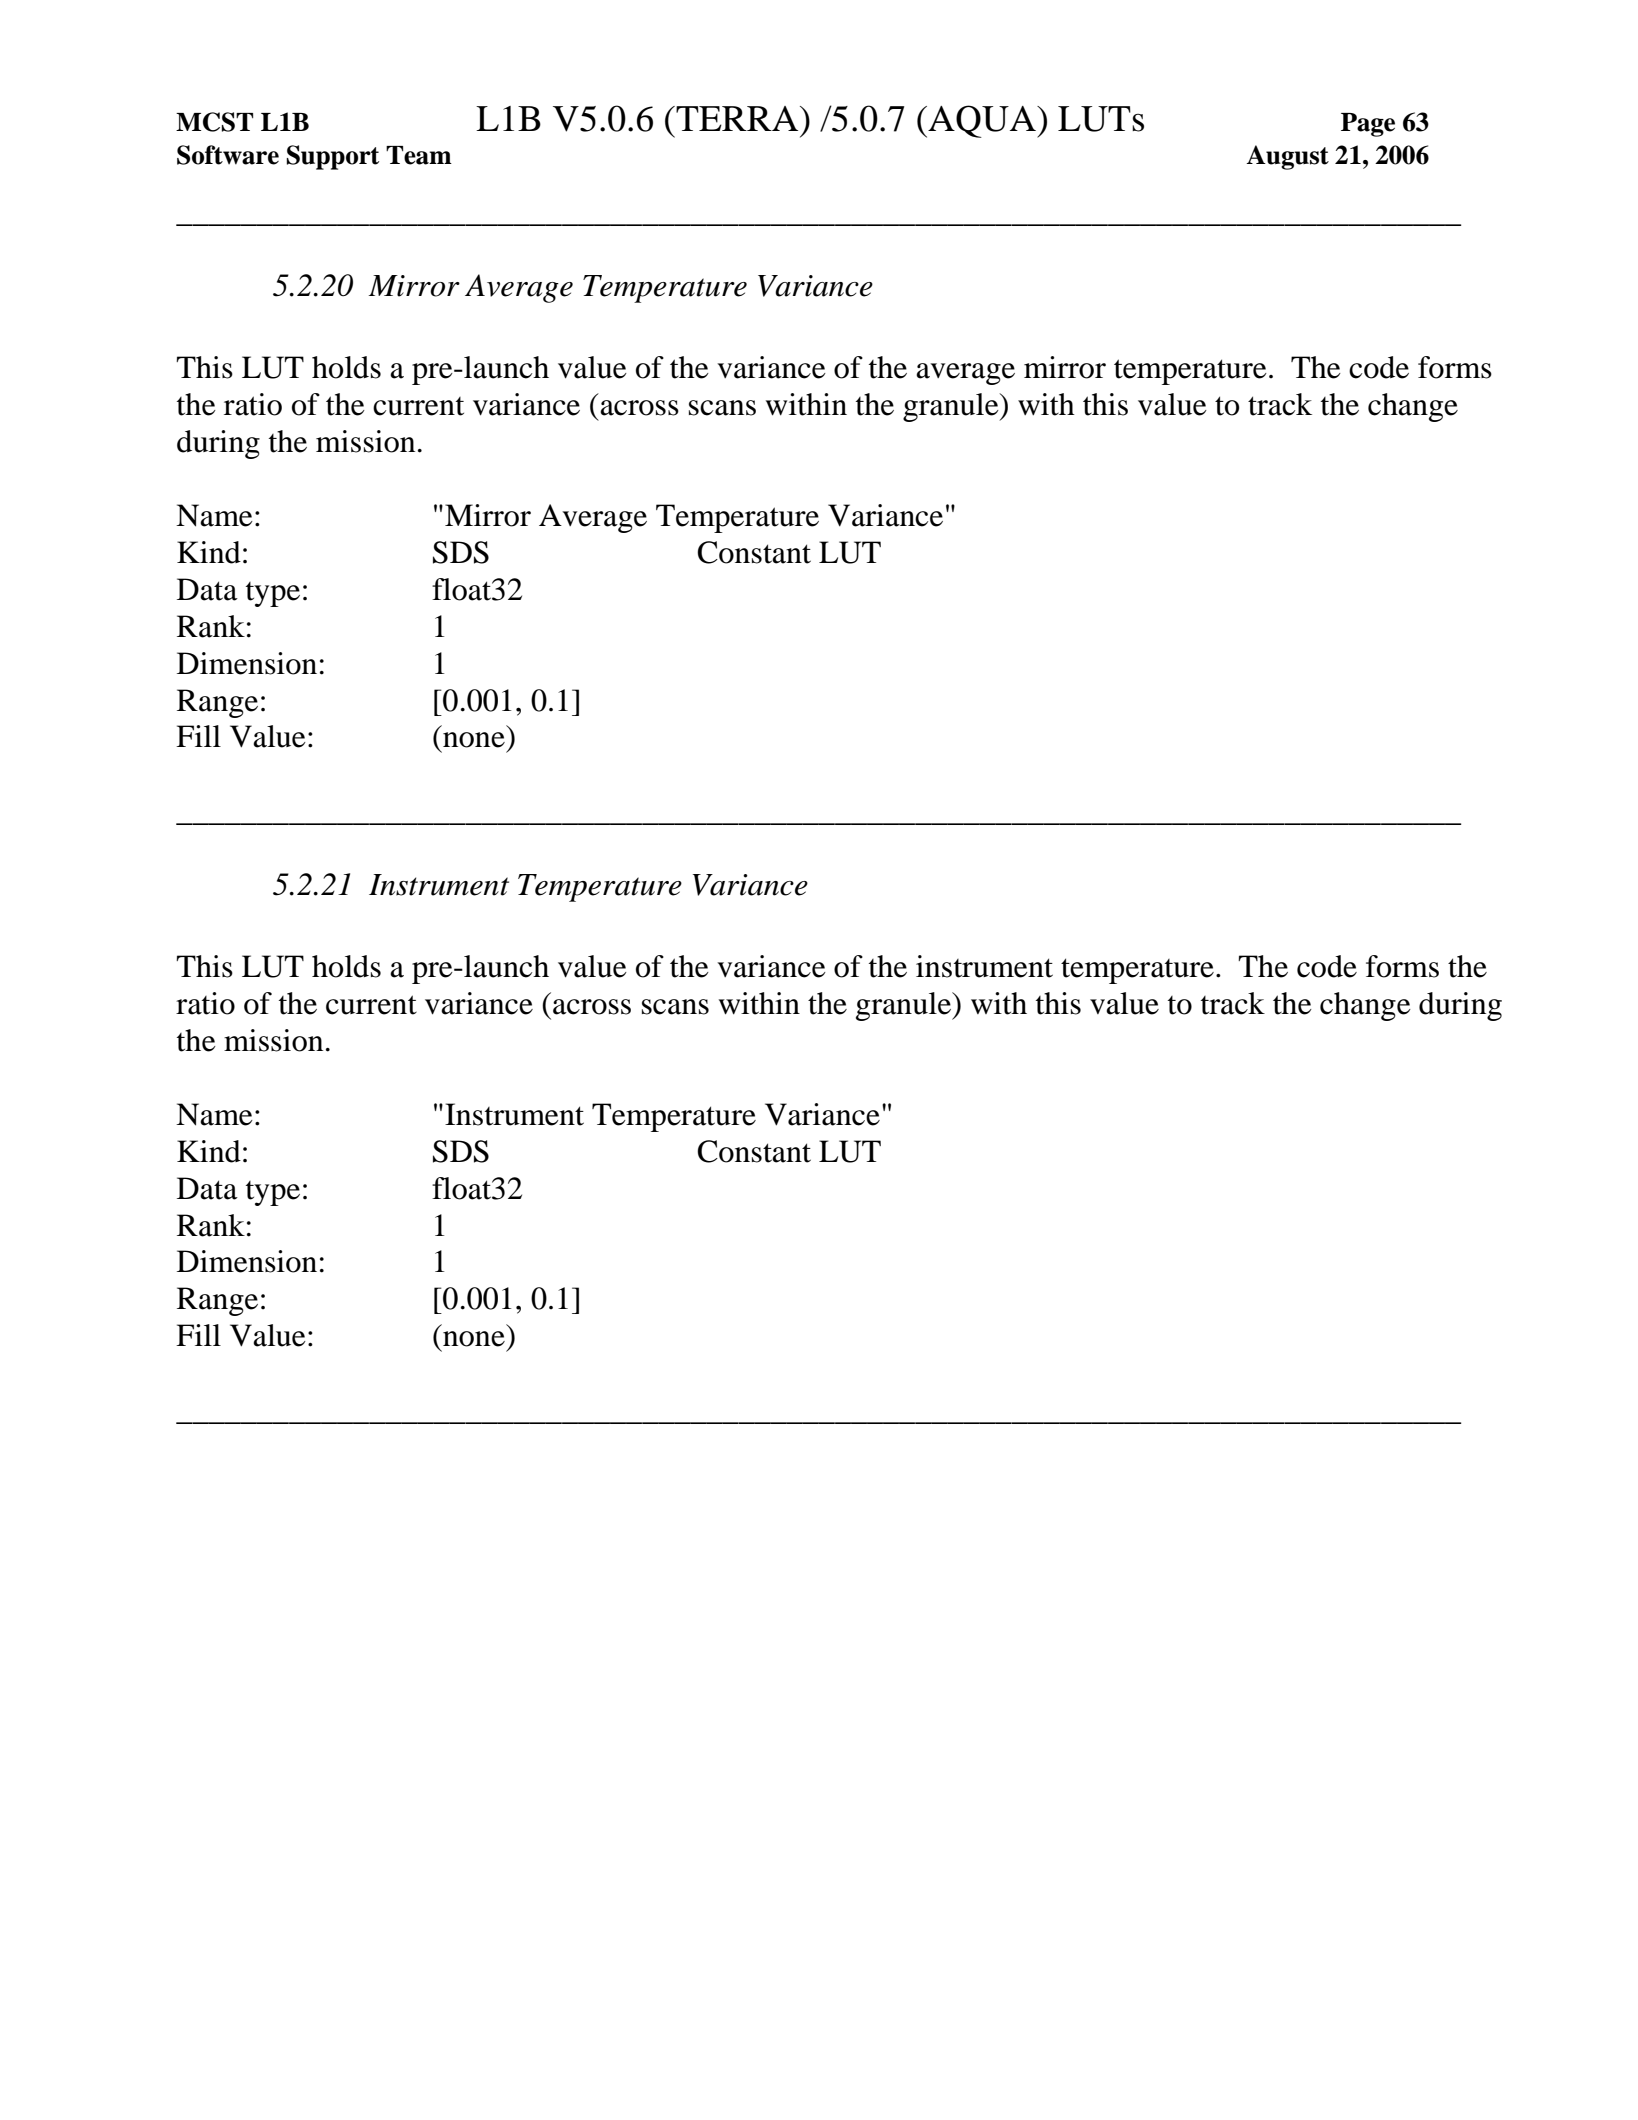 Image resolution: width=1638 pixels, height=2120 pixels. I want to click on Software, so click(228, 155).
